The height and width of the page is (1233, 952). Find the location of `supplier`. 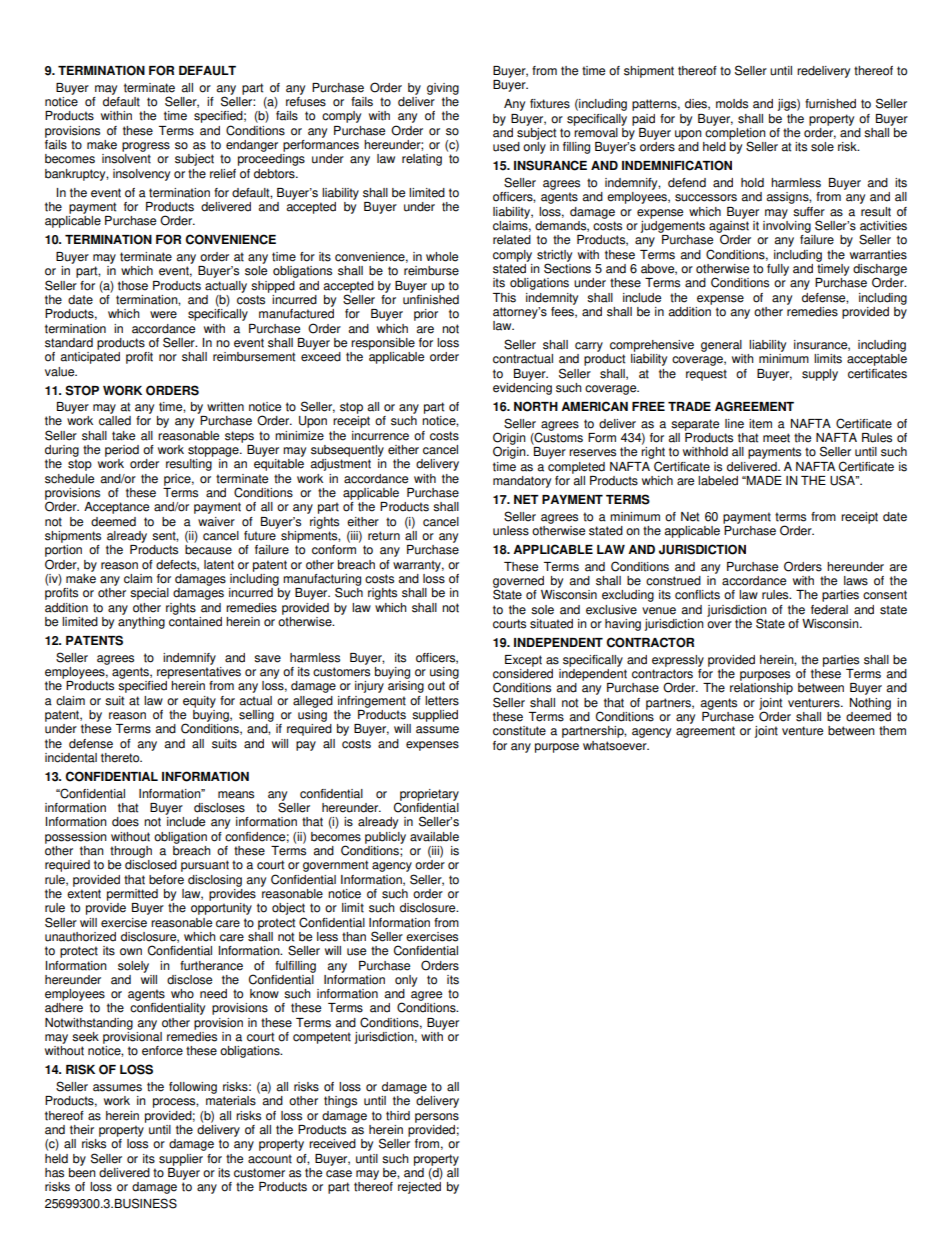

supplier is located at coordinates (181, 1160).
